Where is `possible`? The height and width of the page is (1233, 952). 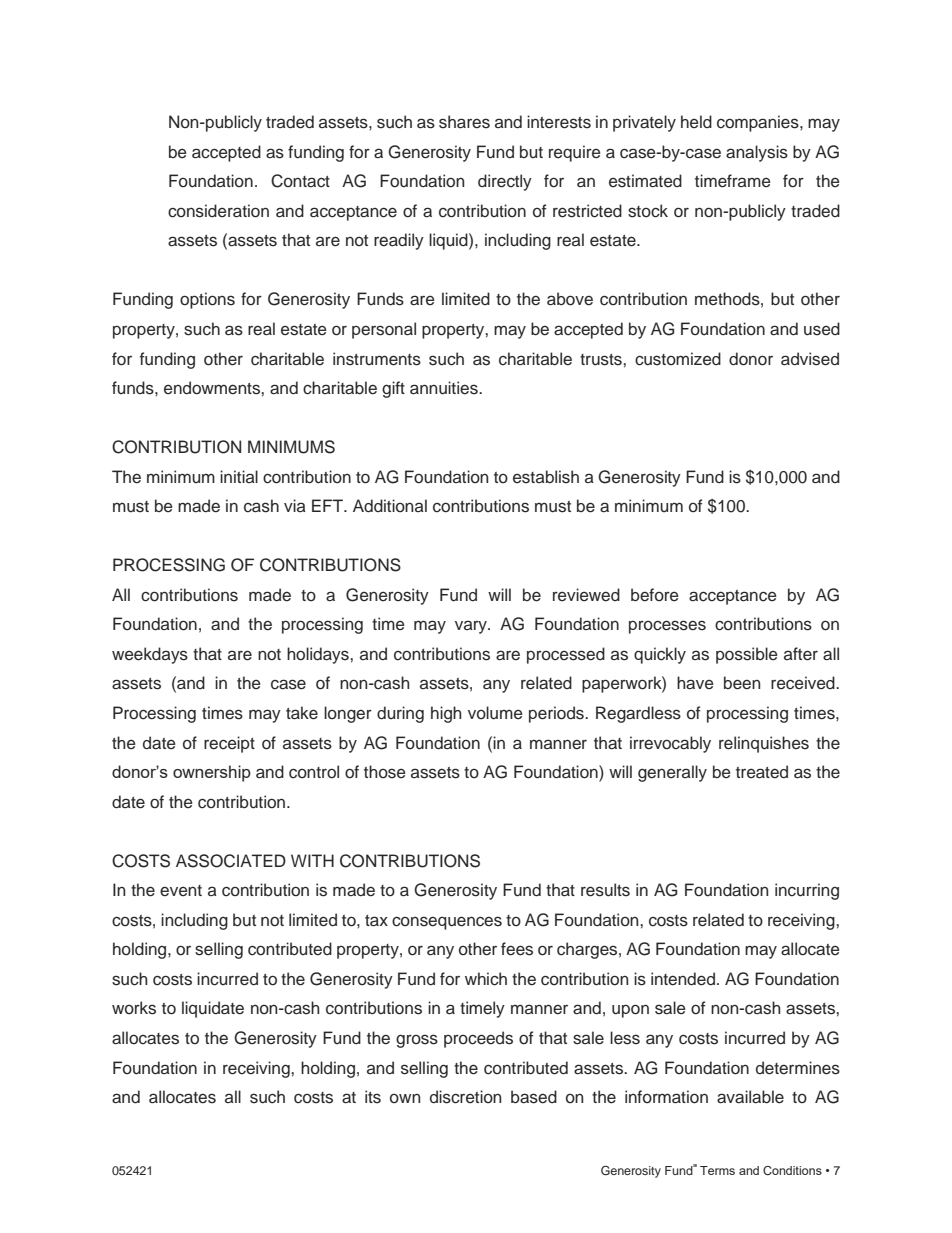
possible is located at coordinates (747, 655).
